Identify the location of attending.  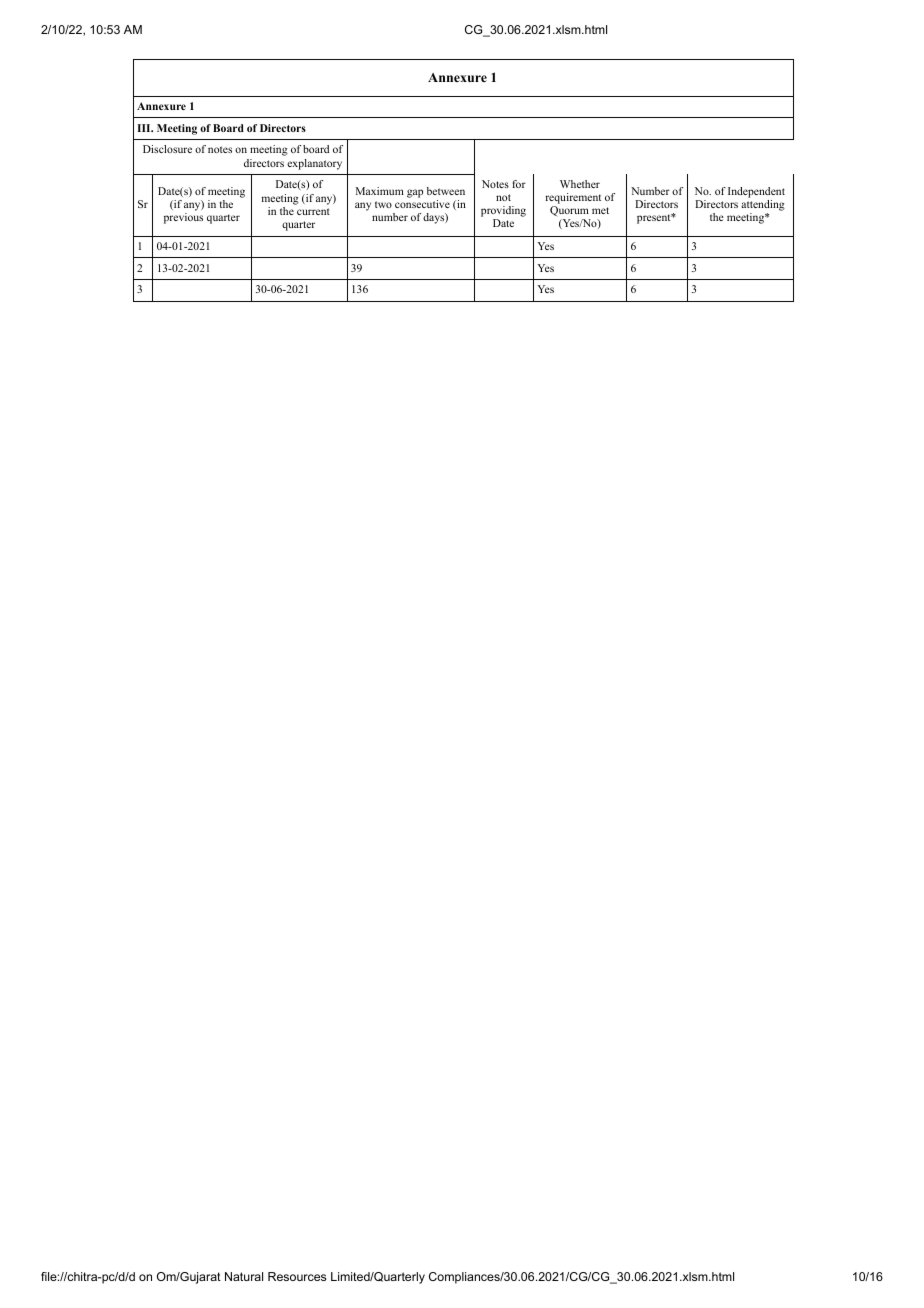
(763, 205).
